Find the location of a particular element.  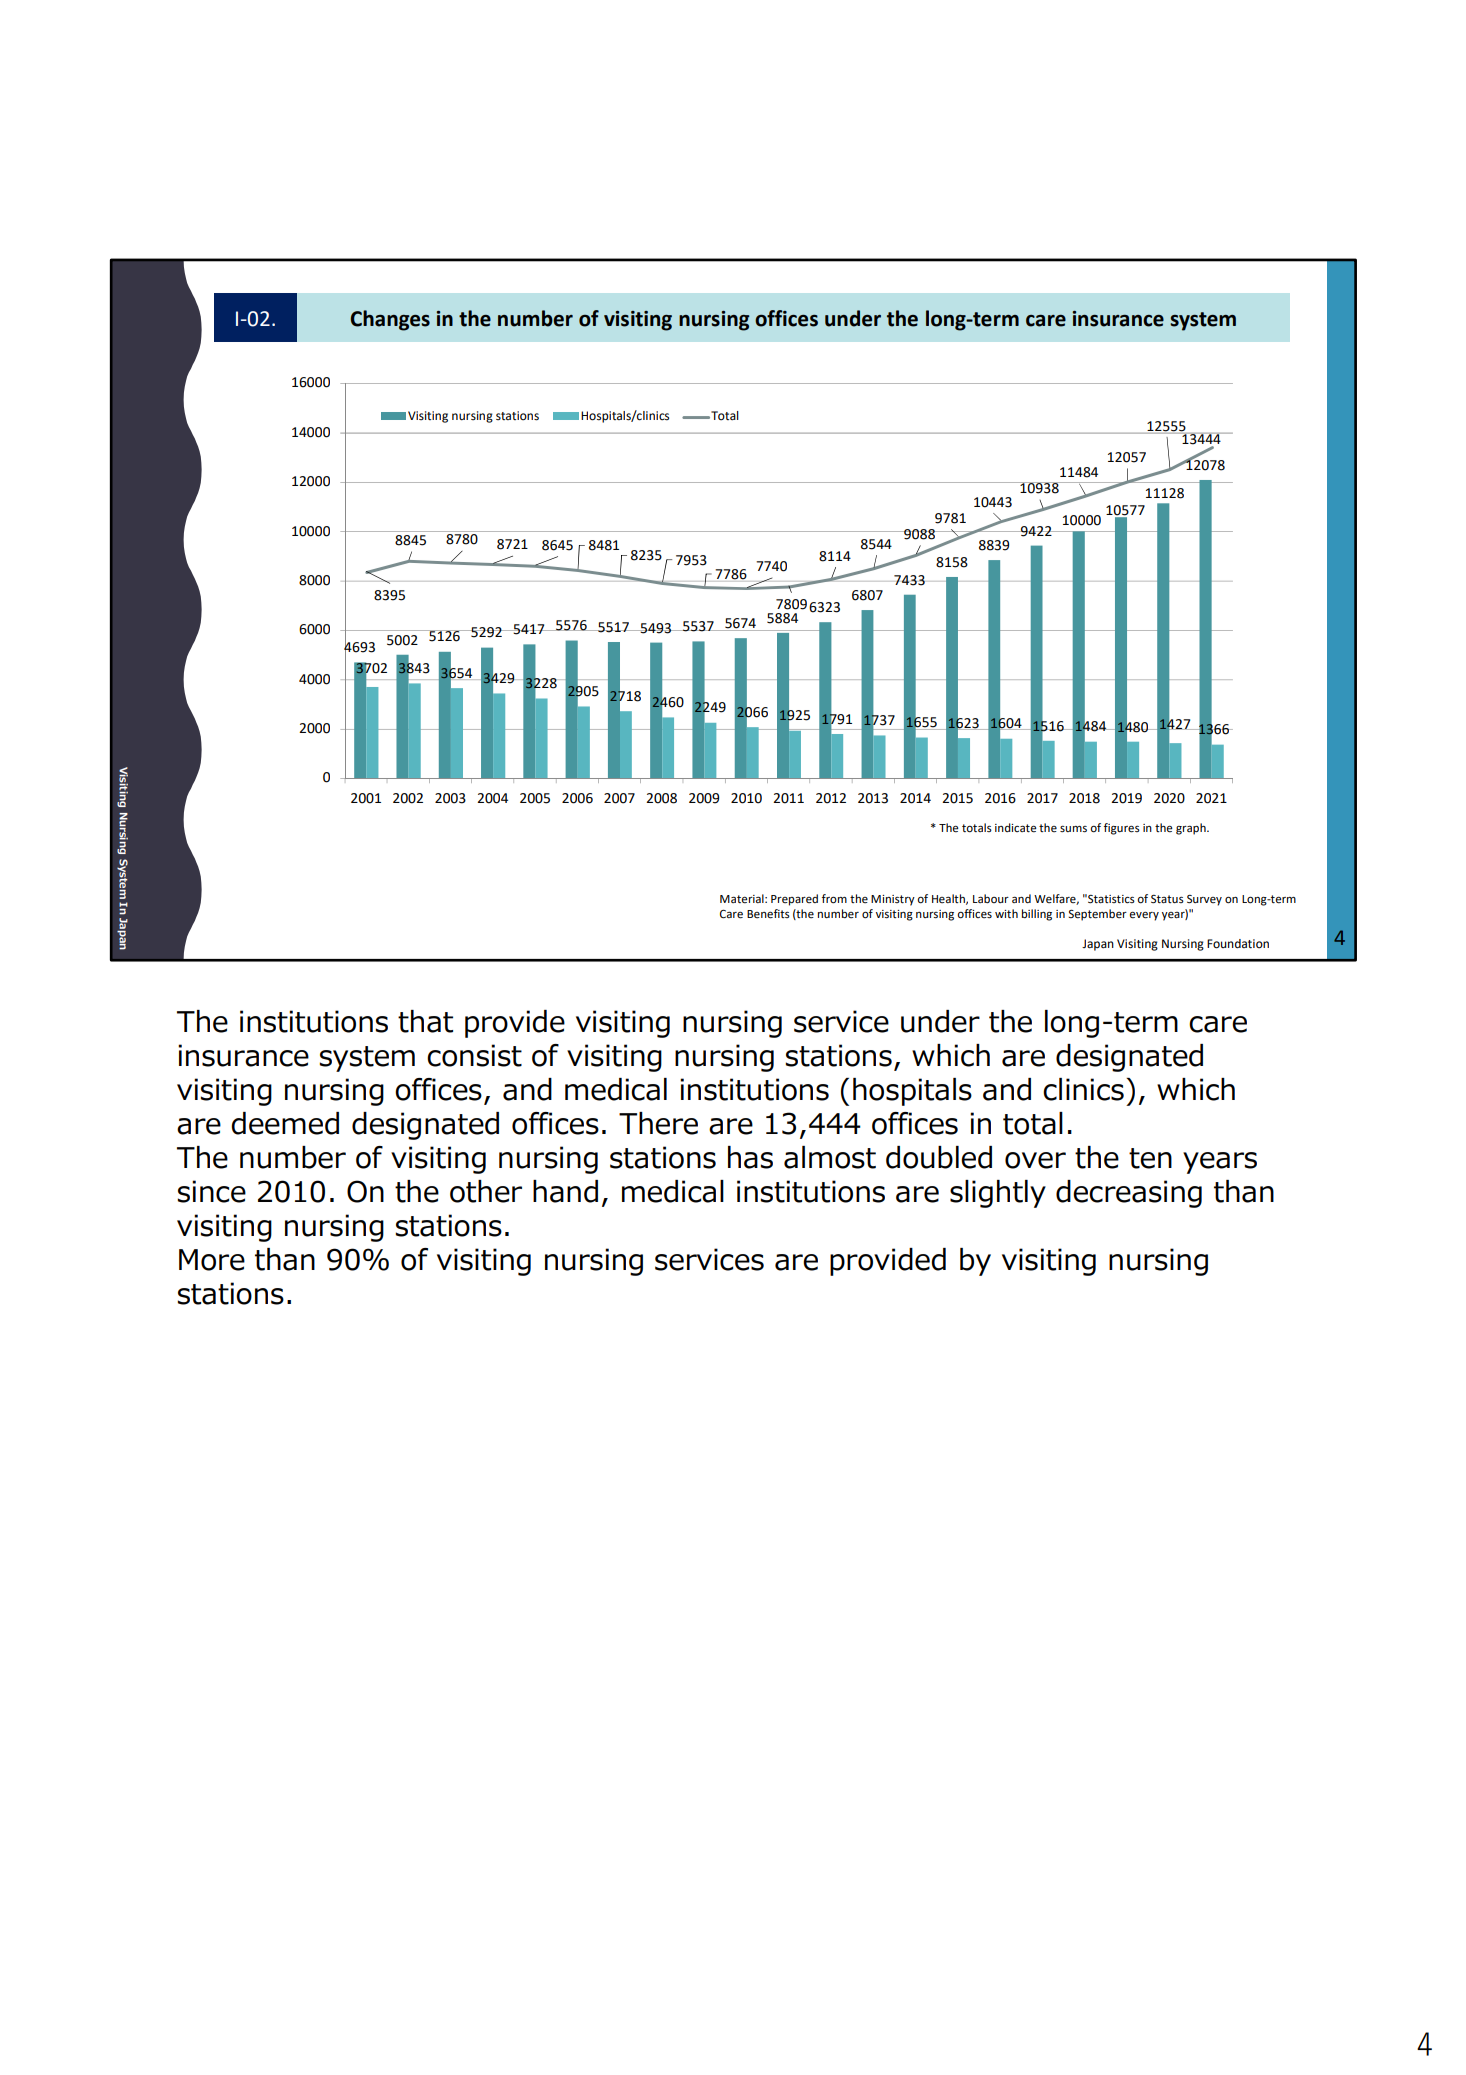

figures is located at coordinates (1122, 829).
